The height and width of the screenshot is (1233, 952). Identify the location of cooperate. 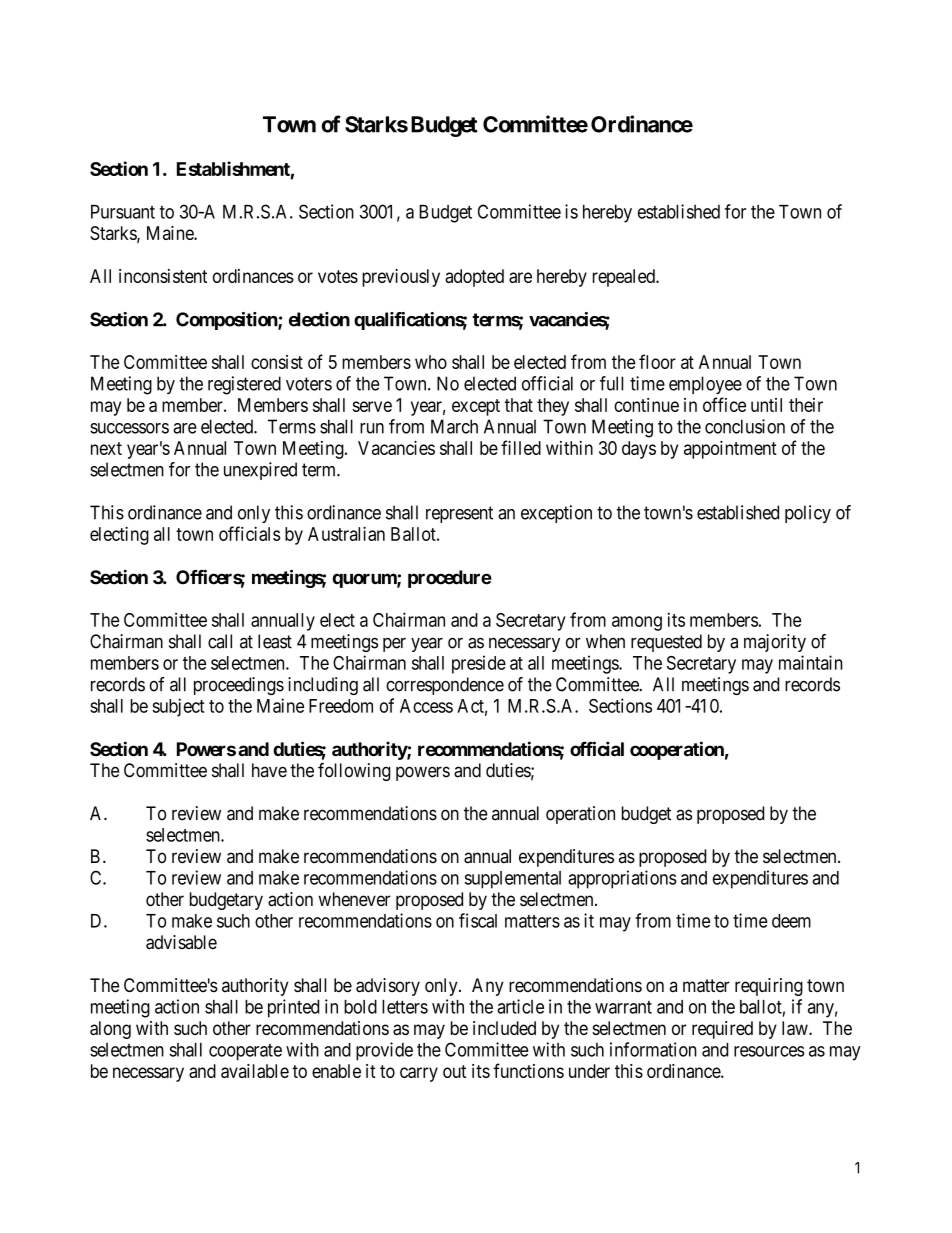
(245, 1052).
